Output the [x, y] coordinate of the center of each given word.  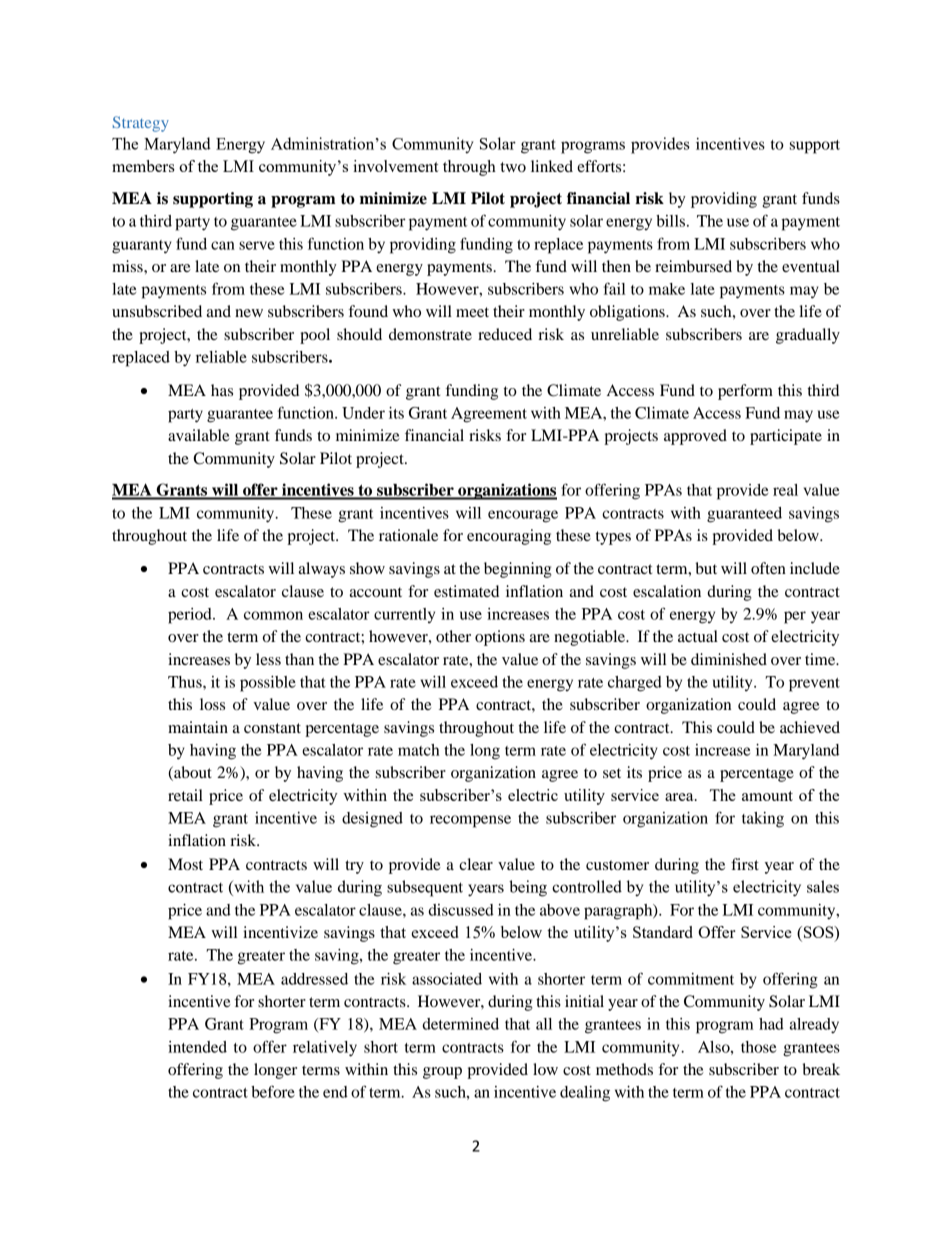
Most [185, 864]
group [442, 1073]
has [222, 390]
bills [670, 221]
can [223, 245]
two [513, 167]
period [191, 616]
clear [476, 864]
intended [197, 1047]
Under [363, 413]
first [745, 864]
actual [698, 636]
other [453, 636]
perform [745, 392]
